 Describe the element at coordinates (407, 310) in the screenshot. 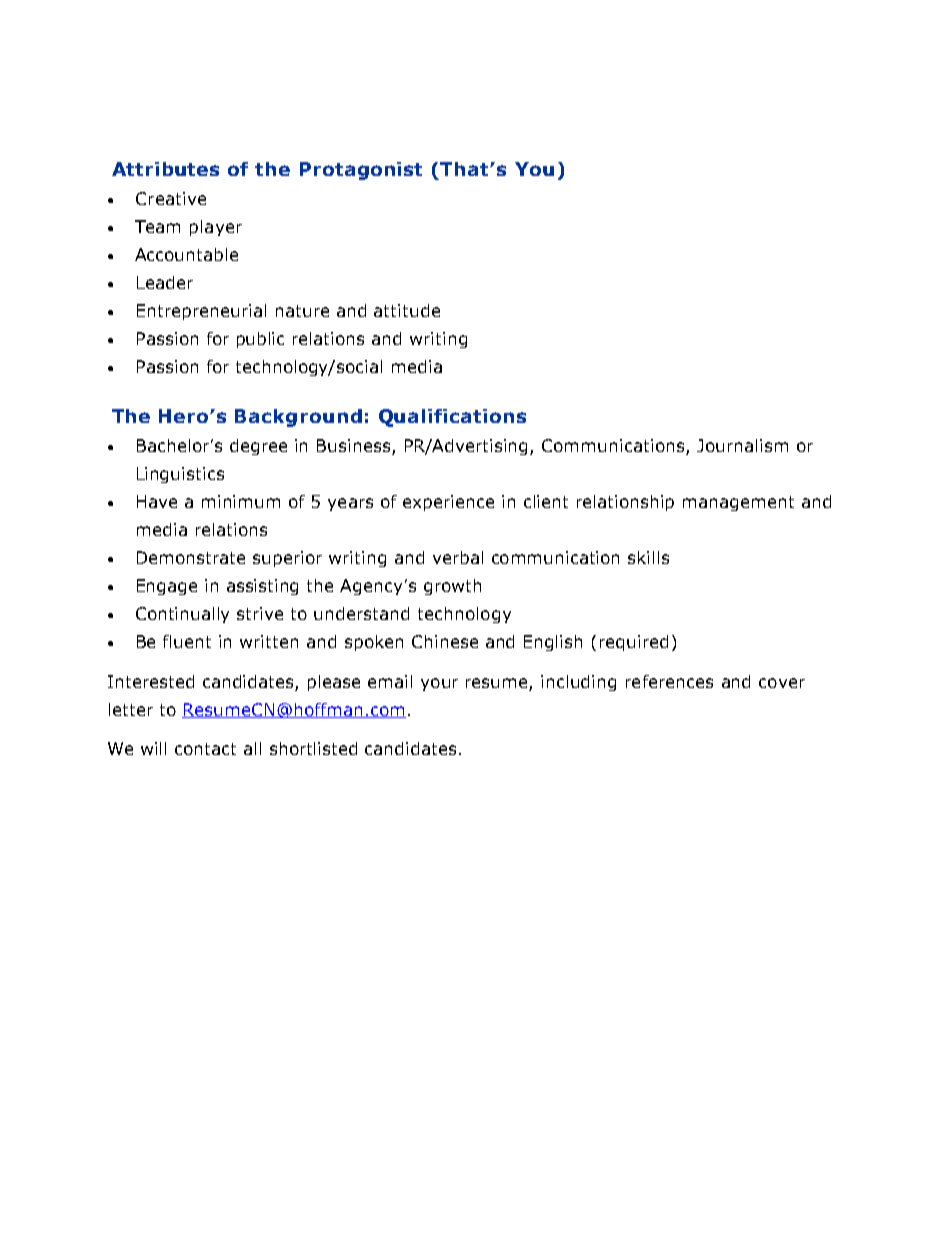

I see `attitude` at that location.
